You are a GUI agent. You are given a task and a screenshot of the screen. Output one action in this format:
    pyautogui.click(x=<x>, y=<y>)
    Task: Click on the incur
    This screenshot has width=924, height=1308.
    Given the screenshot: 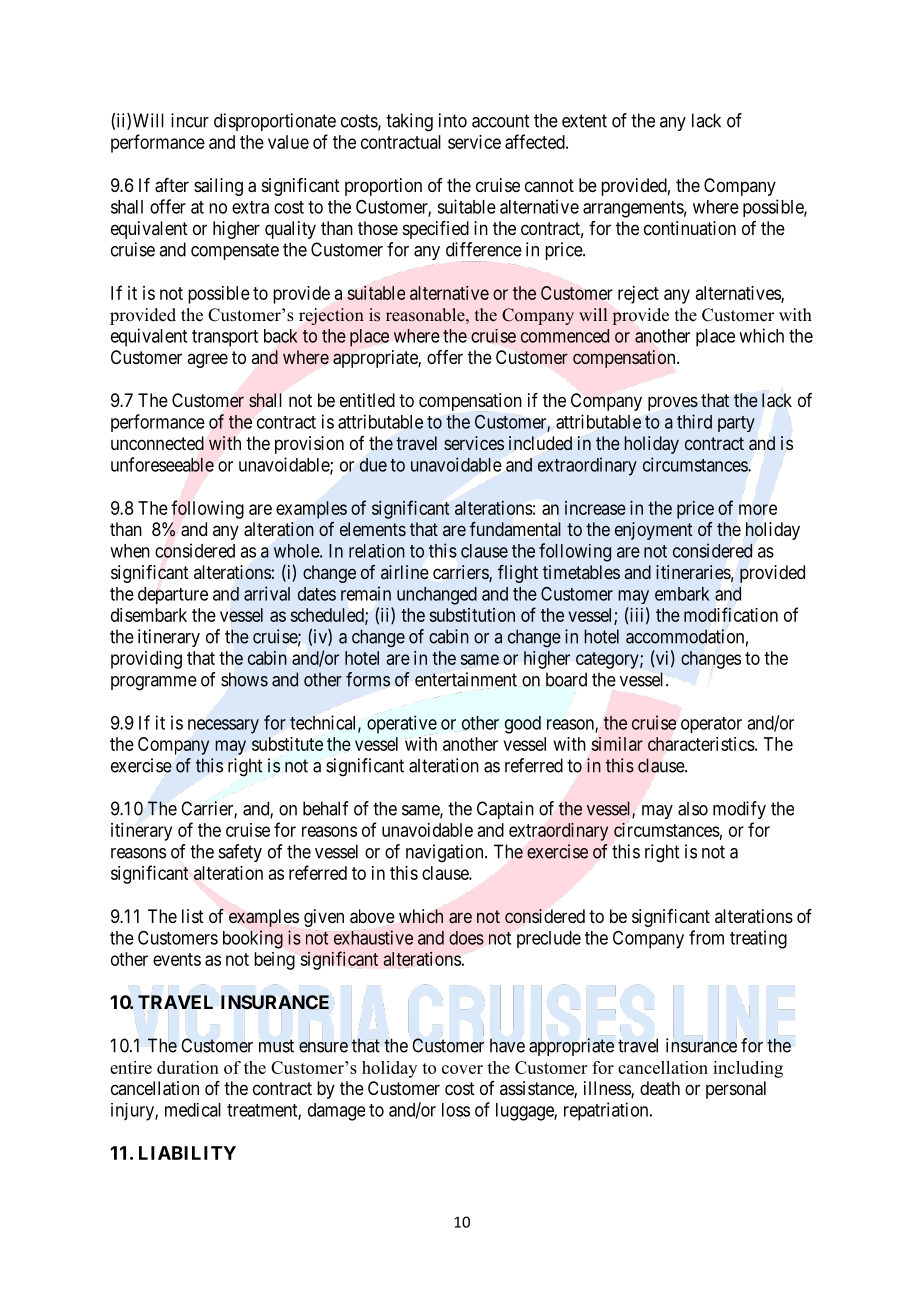 What is the action you would take?
    pyautogui.click(x=190, y=120)
